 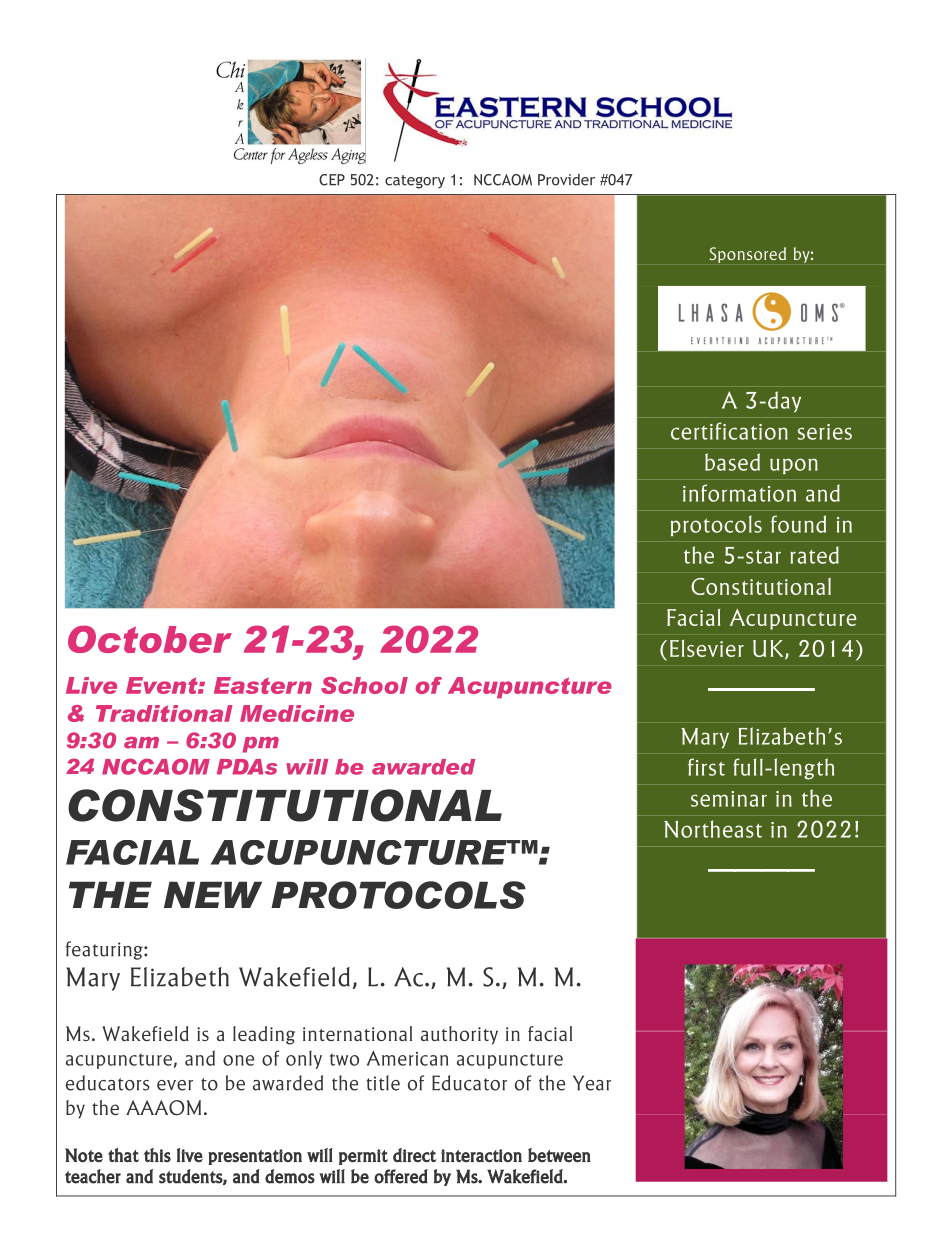 What do you see at coordinates (364, 685) in the screenshot?
I see `School` at bounding box center [364, 685].
